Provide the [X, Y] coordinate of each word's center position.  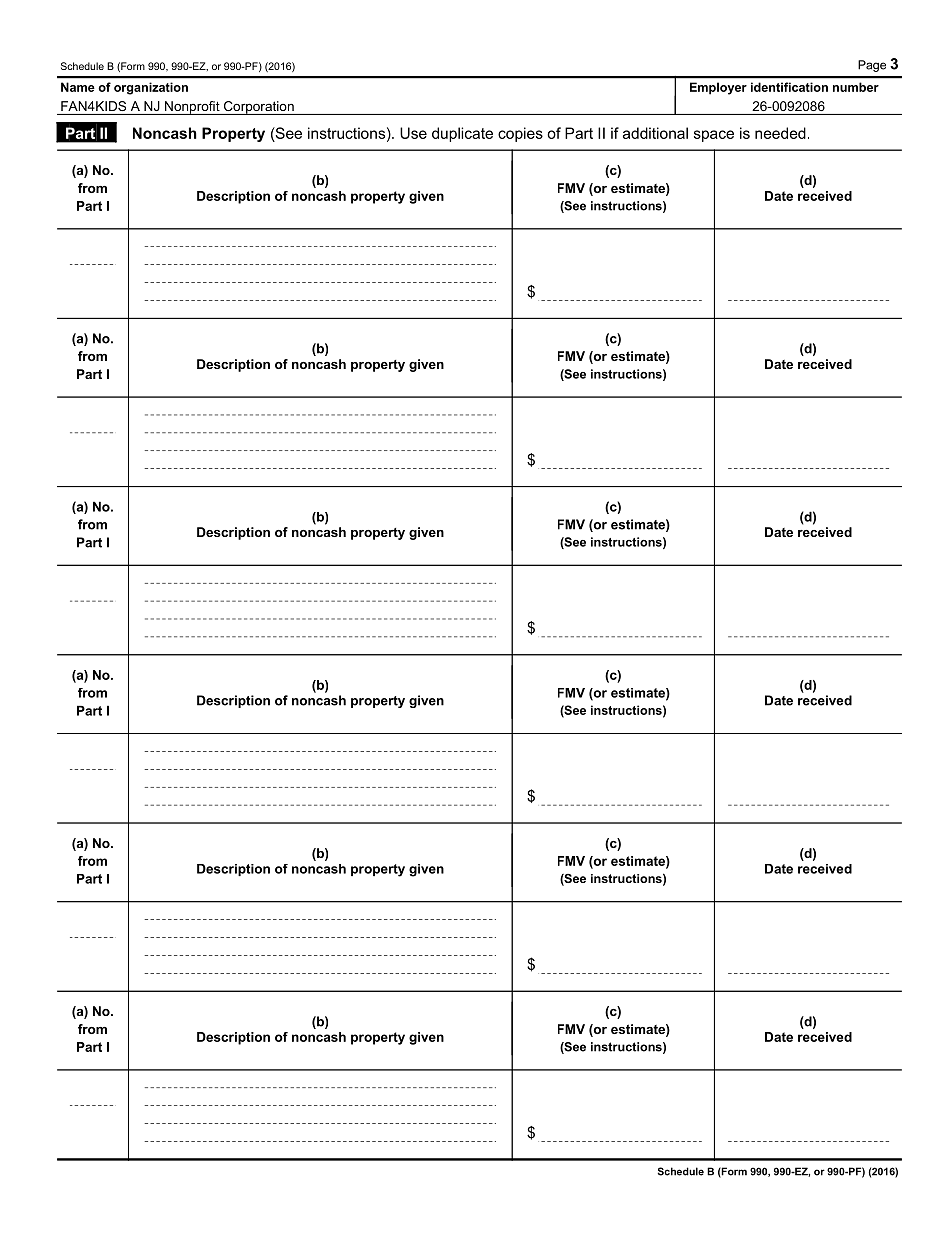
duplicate [462, 134]
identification [789, 87]
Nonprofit [192, 108]
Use [413, 133]
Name [78, 87]
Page [872, 66]
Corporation [258, 108]
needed [780, 133]
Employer [718, 88]
